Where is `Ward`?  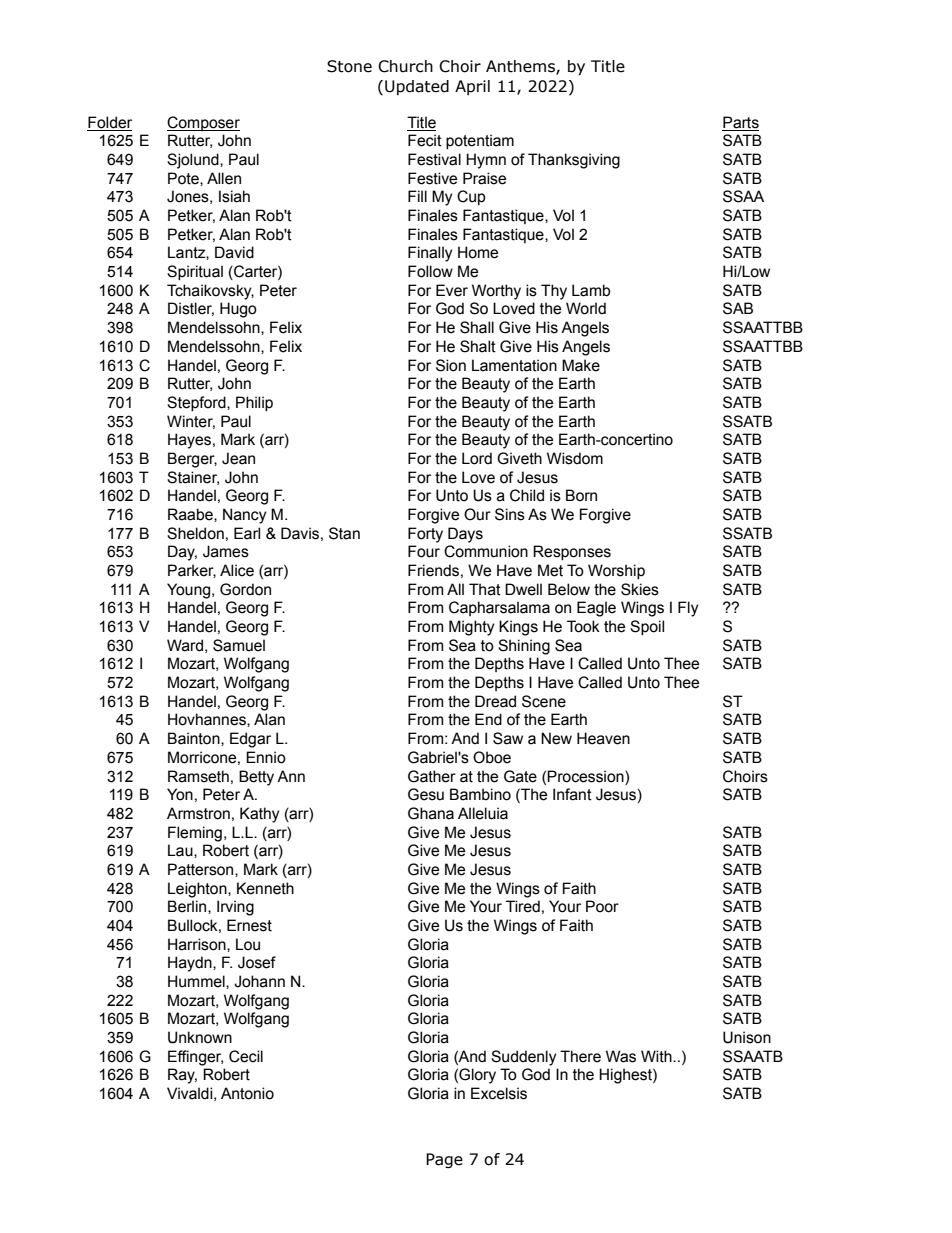 Ward is located at coordinates (185, 645).
